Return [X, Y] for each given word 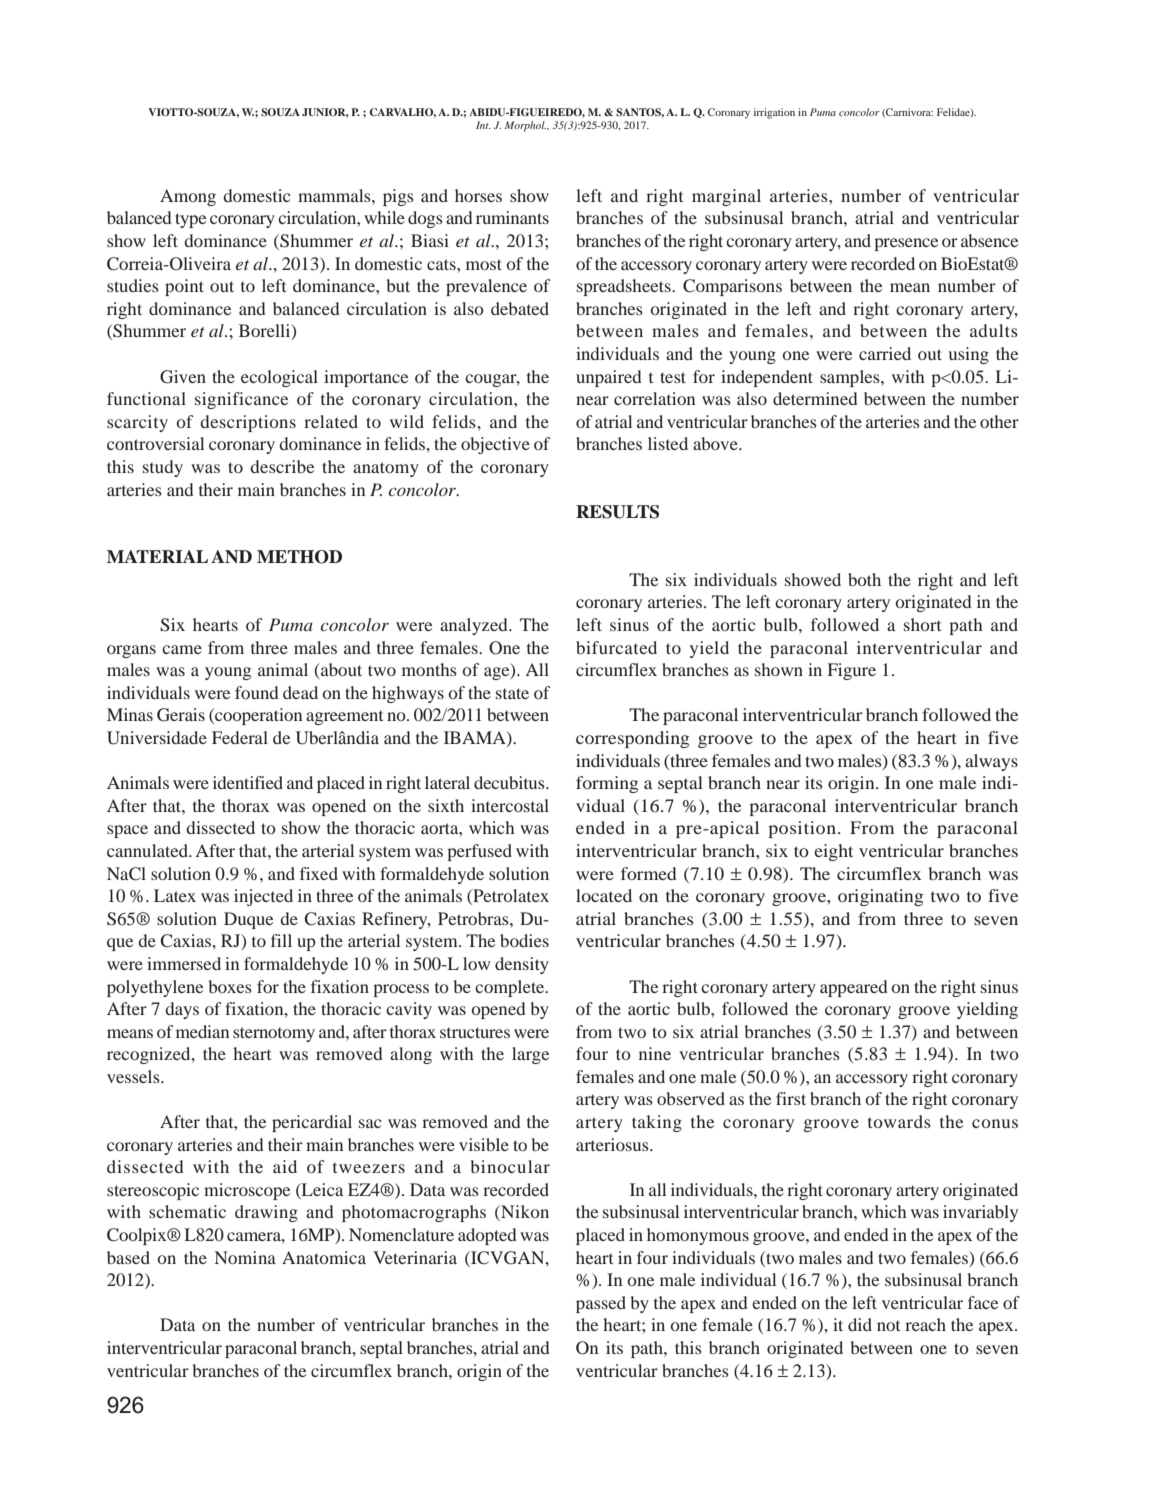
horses [478, 195]
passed [601, 1304]
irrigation [774, 113]
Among [188, 197]
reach [925, 1324]
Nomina [245, 1257]
